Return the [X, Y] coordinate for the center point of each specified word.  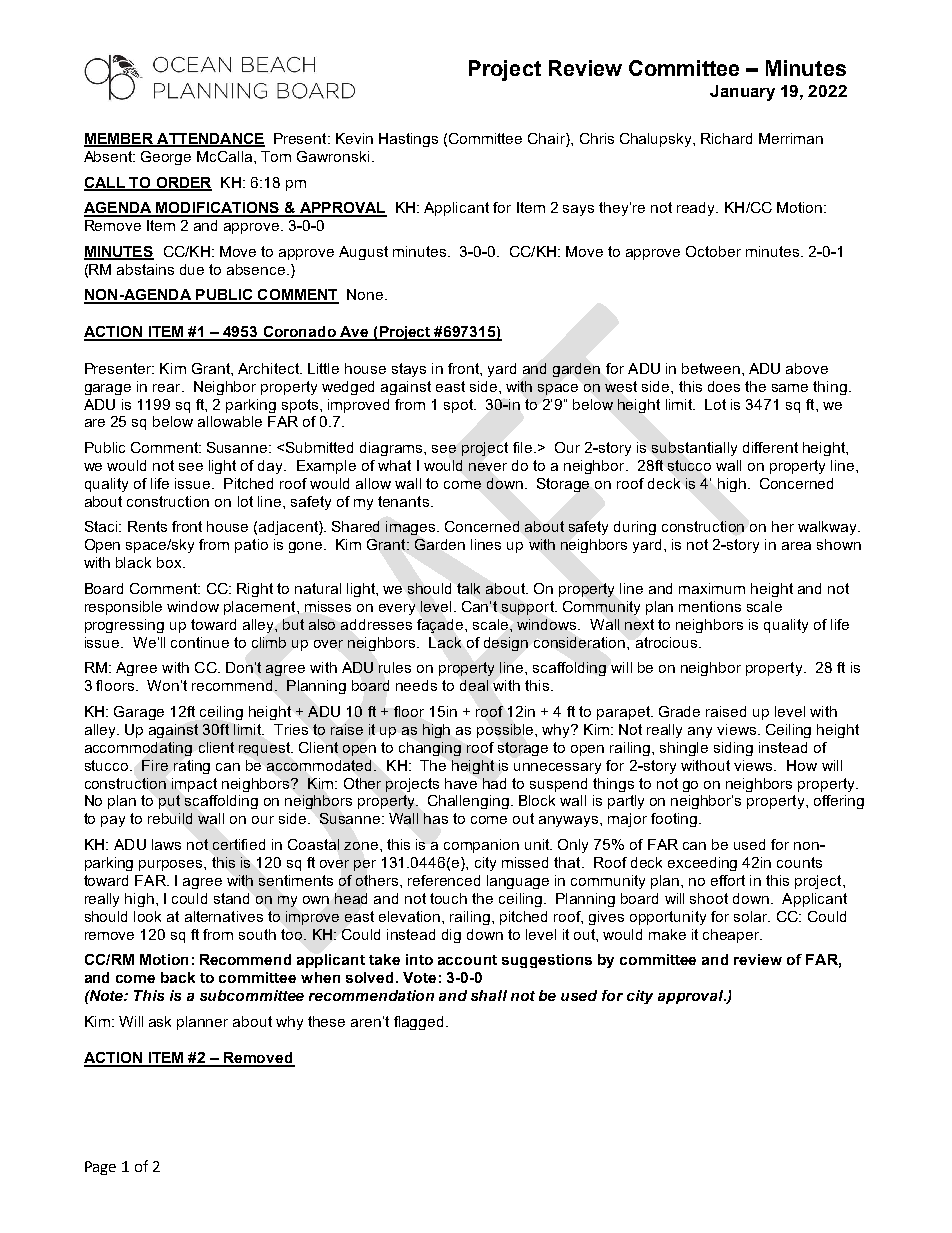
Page [100, 1168]
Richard [726, 138]
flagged [418, 1023]
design [506, 644]
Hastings [408, 140]
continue [200, 642]
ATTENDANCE [210, 139]
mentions [710, 606]
